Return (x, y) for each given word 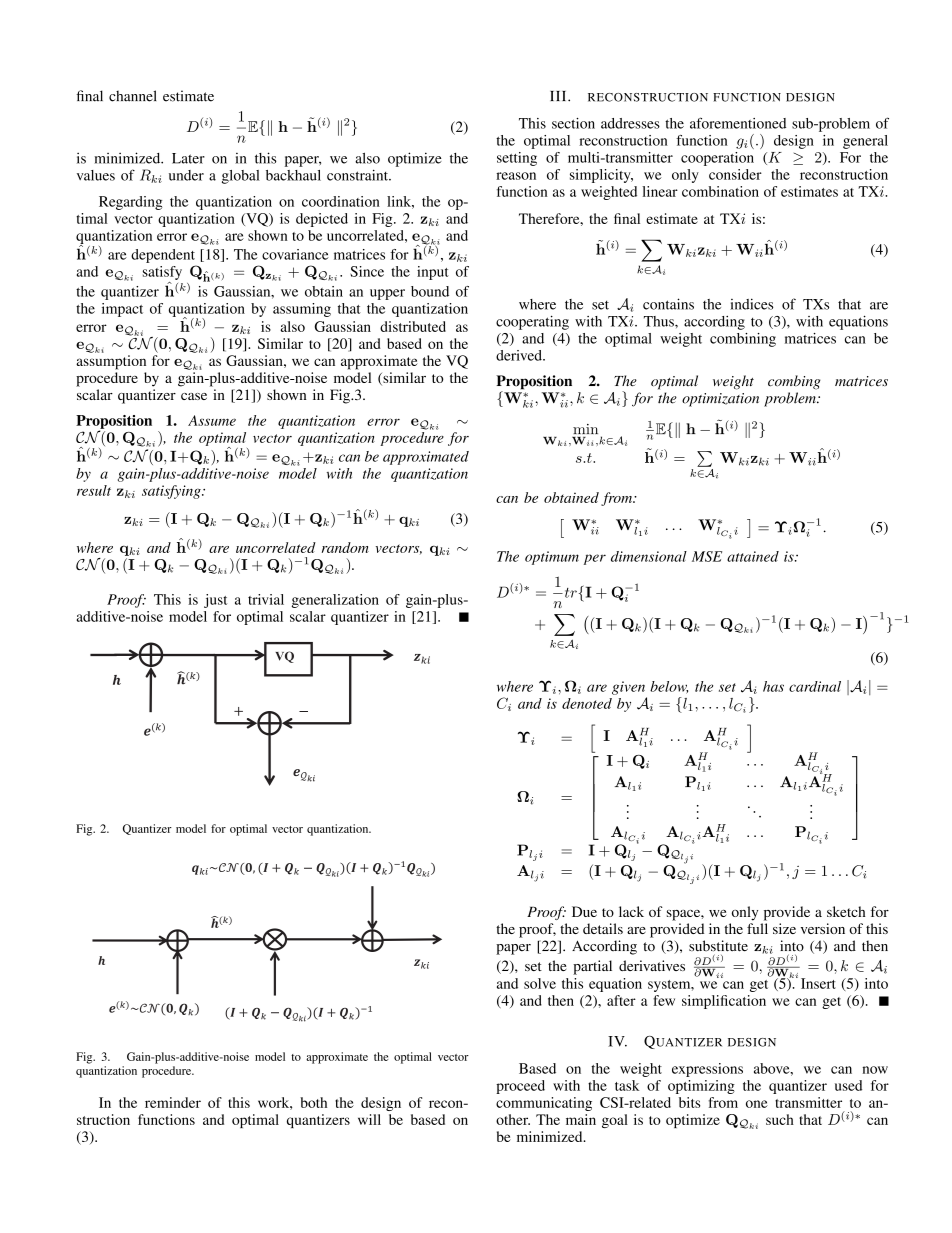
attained (753, 556)
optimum (552, 558)
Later (188, 158)
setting (517, 159)
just (215, 601)
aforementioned (738, 123)
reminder (173, 1102)
